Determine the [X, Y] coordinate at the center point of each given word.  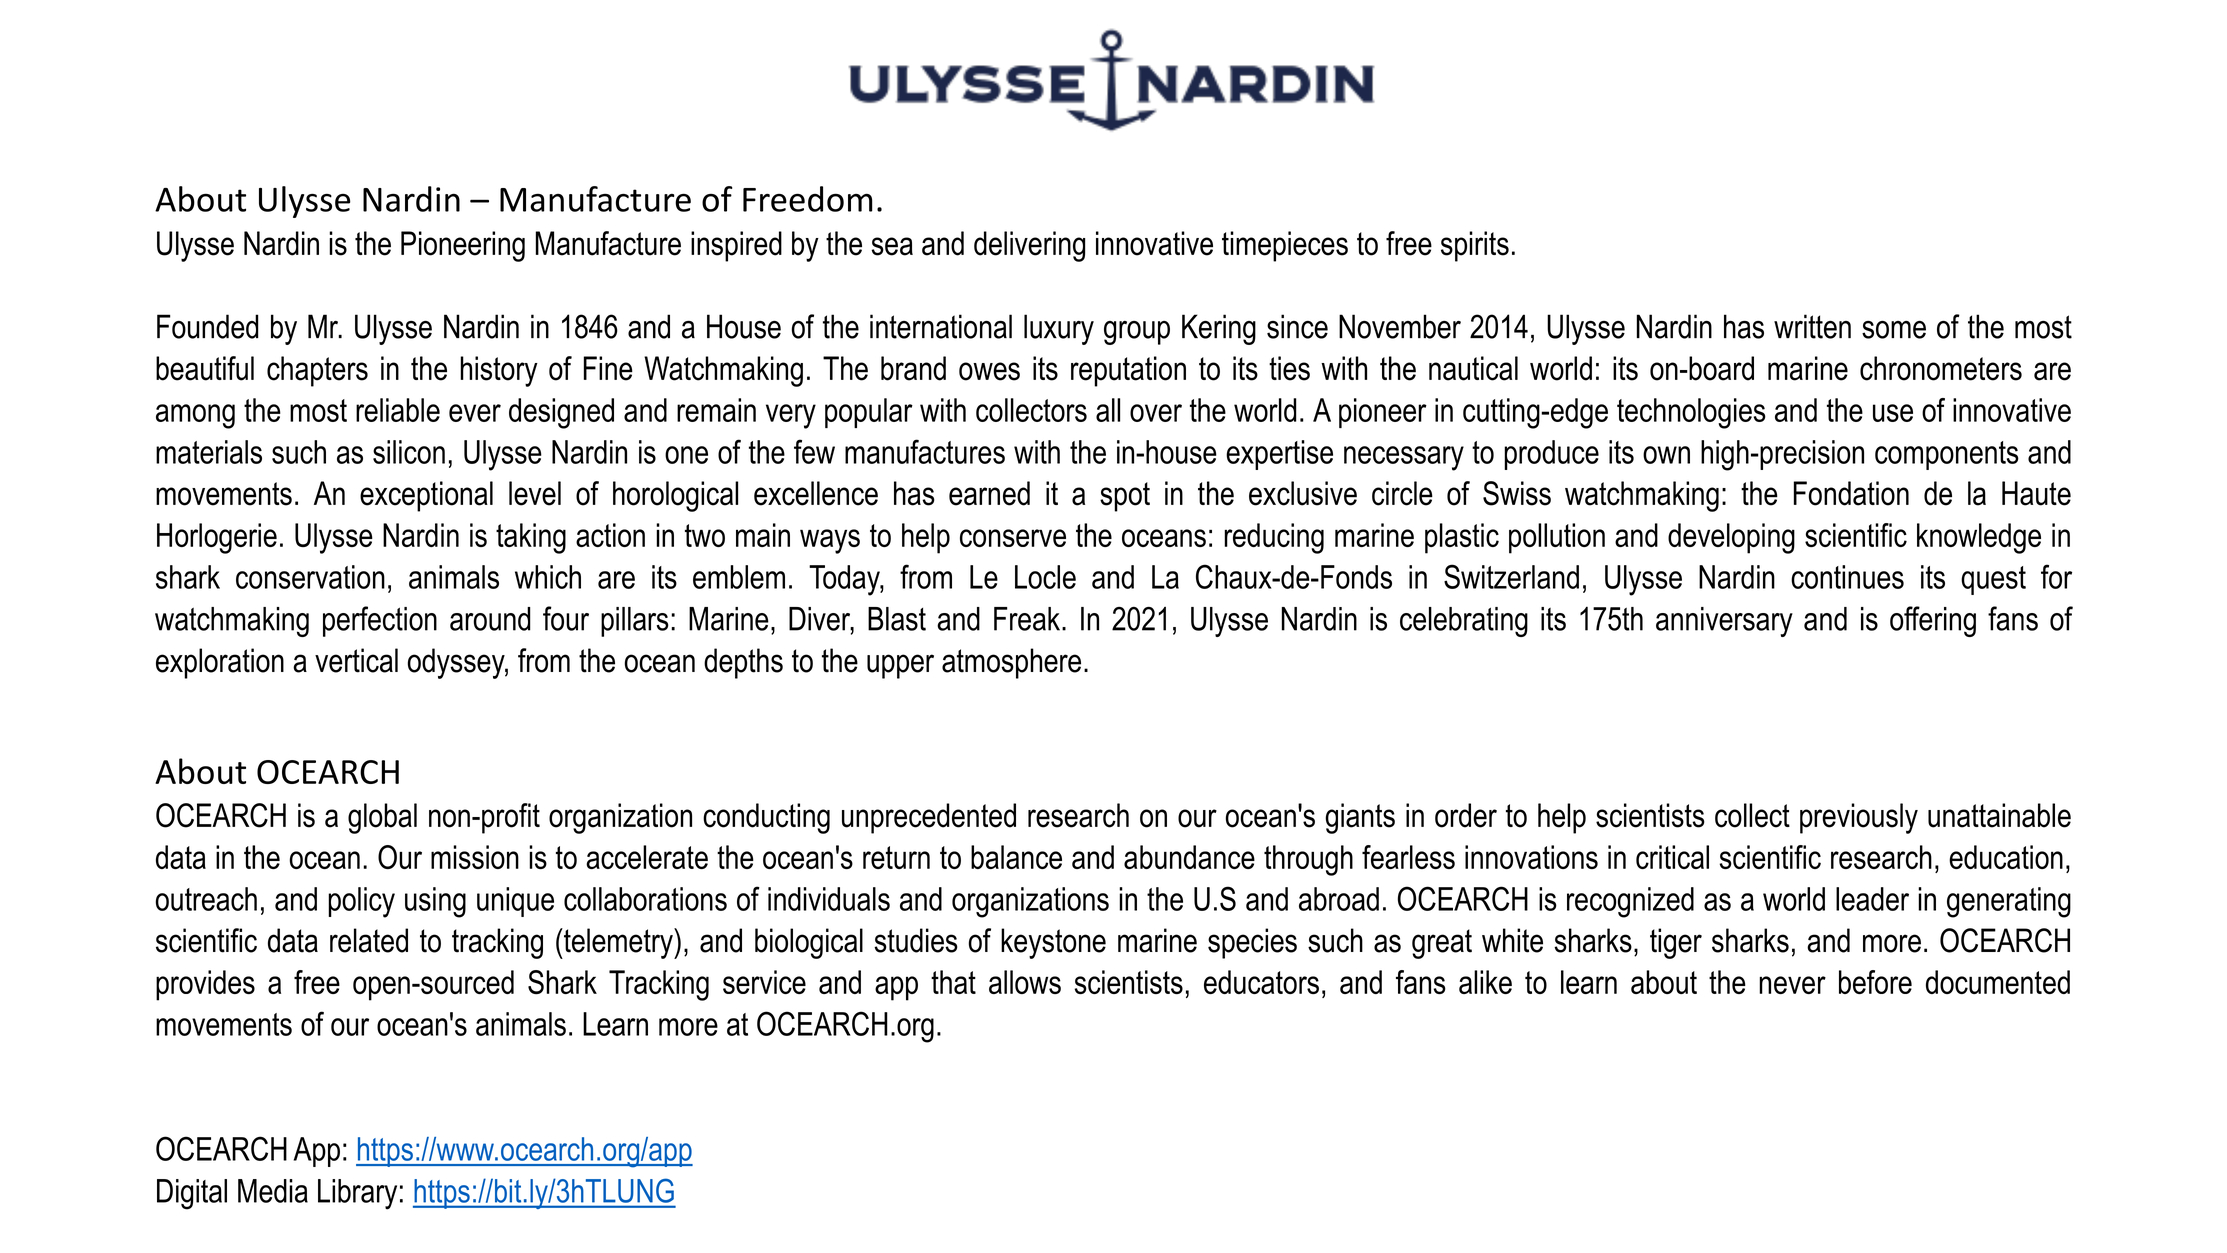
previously [1859, 818]
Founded [207, 326]
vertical [356, 660]
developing [1731, 538]
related [369, 940]
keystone [1053, 943]
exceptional [426, 496]
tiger [1676, 943]
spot [1125, 497]
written [1812, 326]
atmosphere [1011, 663]
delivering [1029, 246]
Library [357, 1194]
